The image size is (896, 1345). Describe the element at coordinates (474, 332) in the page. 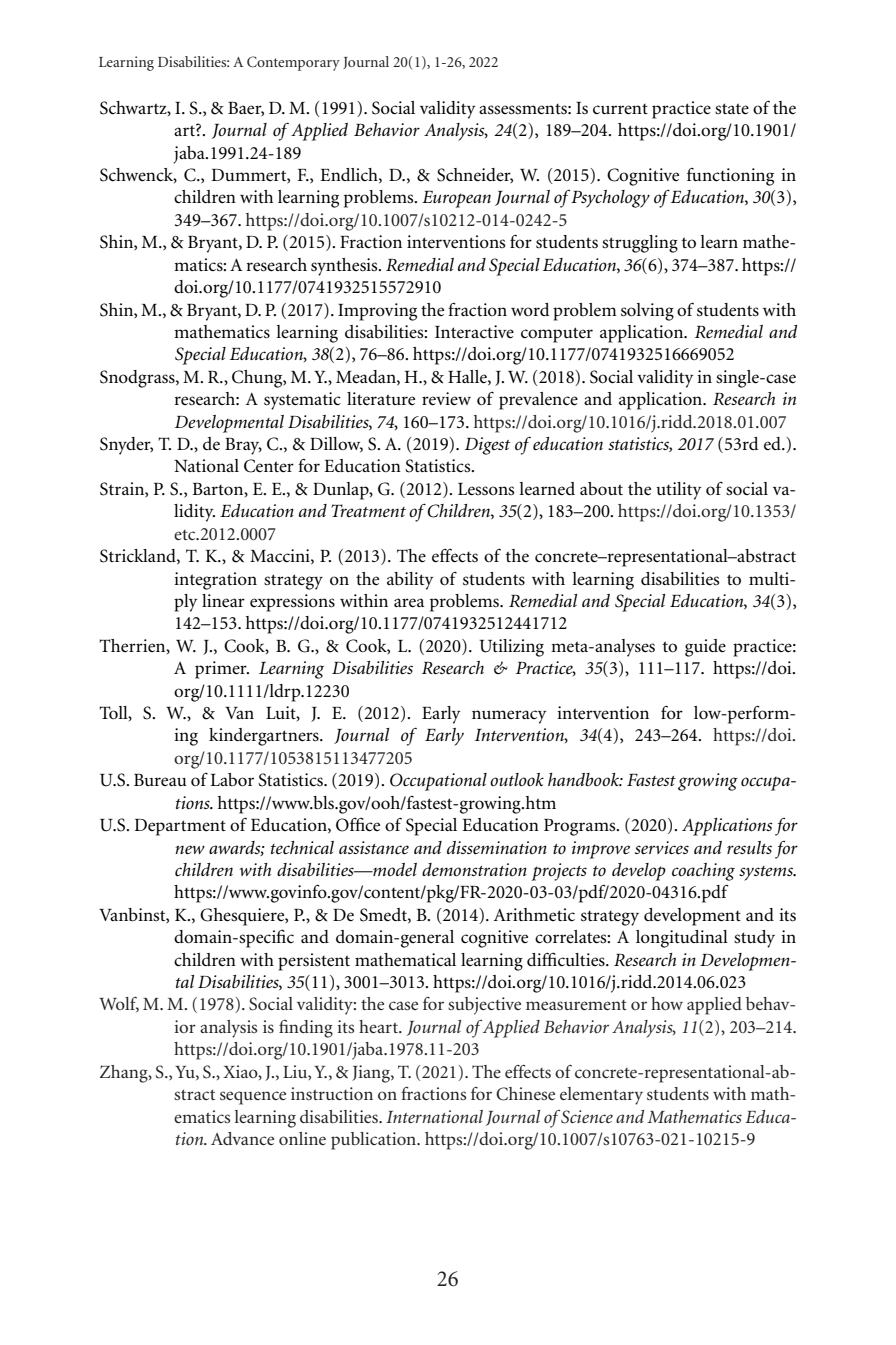

I see `Interactive` at that location.
